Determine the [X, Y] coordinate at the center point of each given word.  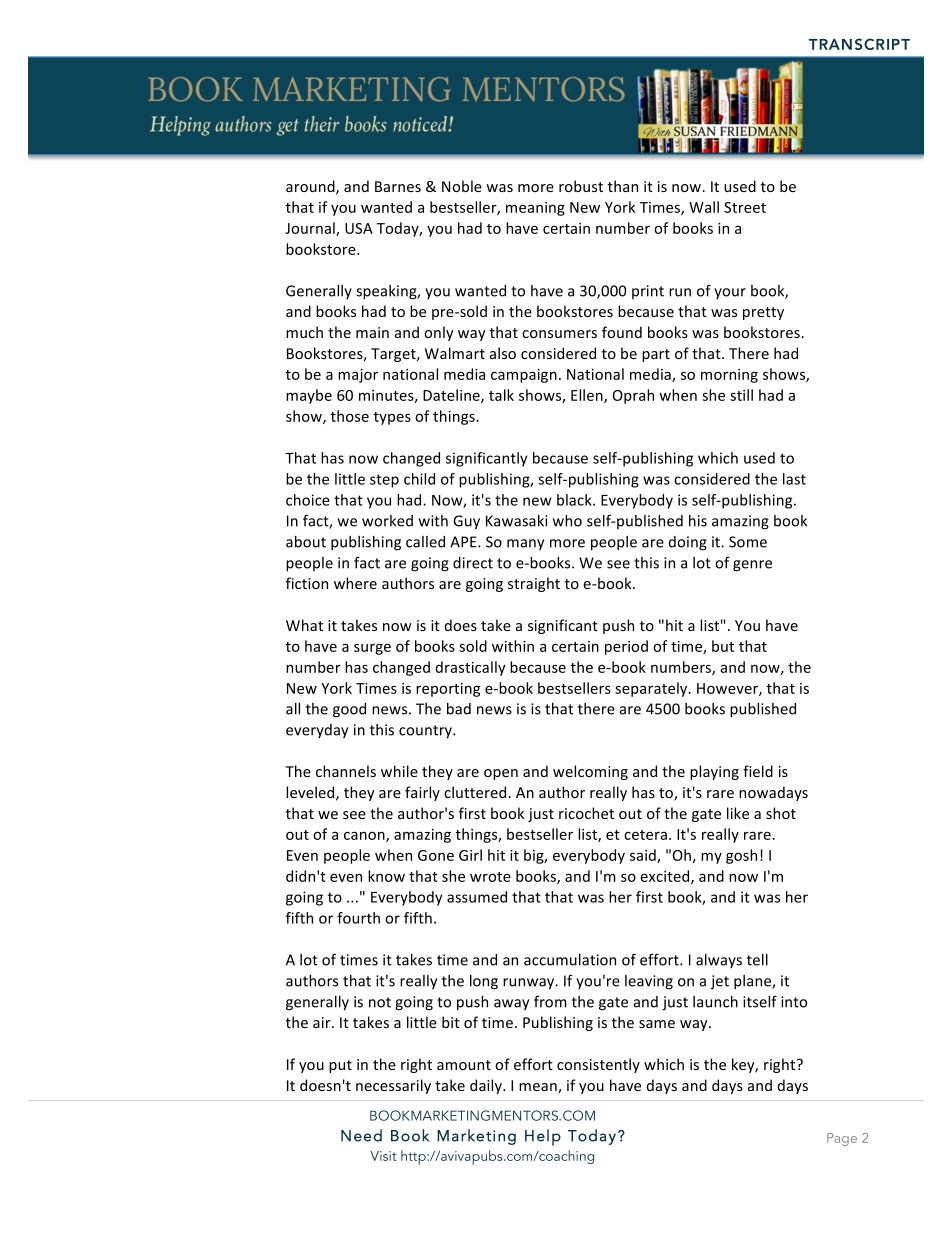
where [355, 583]
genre [752, 566]
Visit [383, 1156]
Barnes [398, 186]
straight [534, 584]
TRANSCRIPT [859, 44]
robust [581, 186]
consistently [598, 1065]
